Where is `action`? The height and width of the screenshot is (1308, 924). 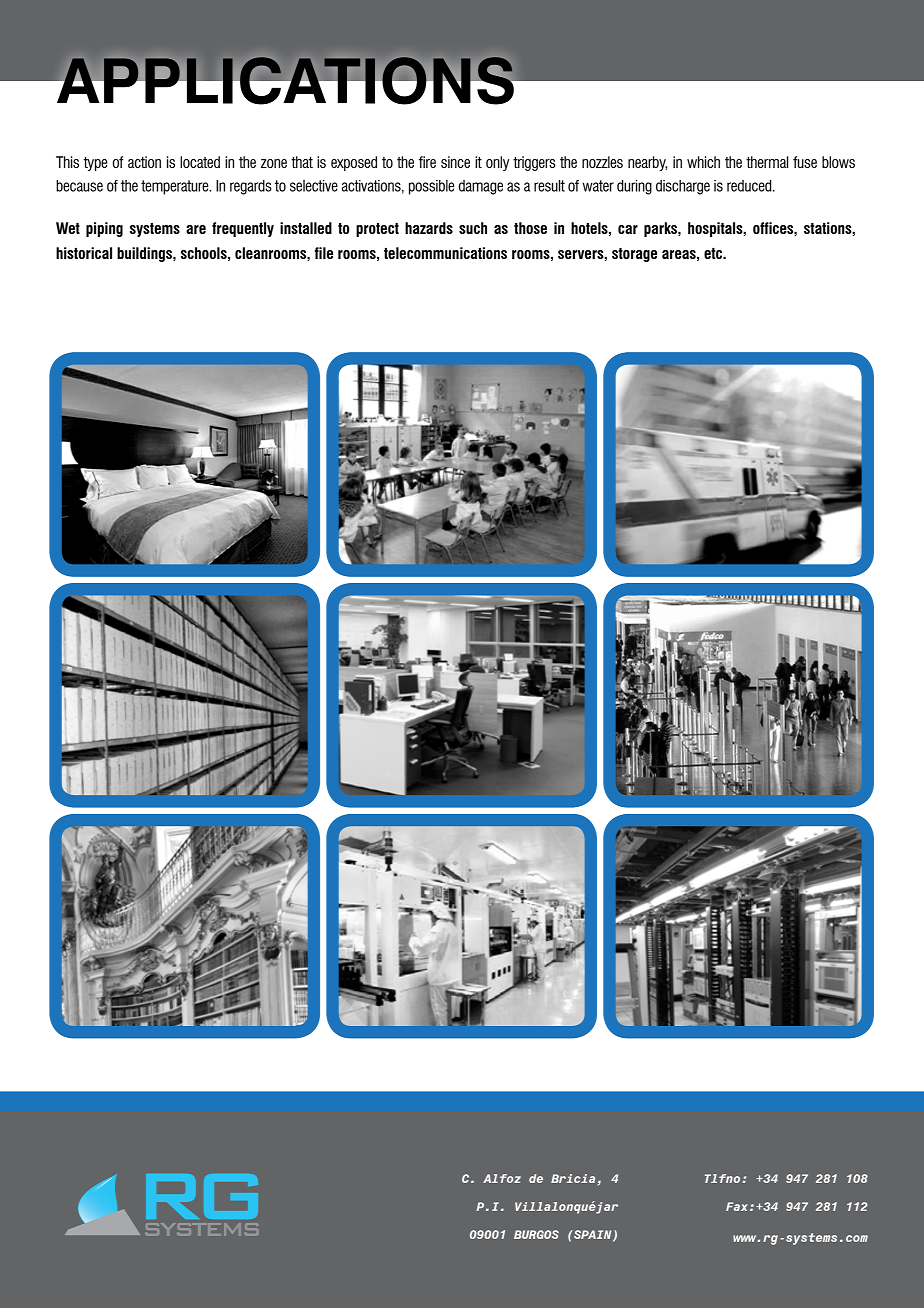
action is located at coordinates (144, 162).
